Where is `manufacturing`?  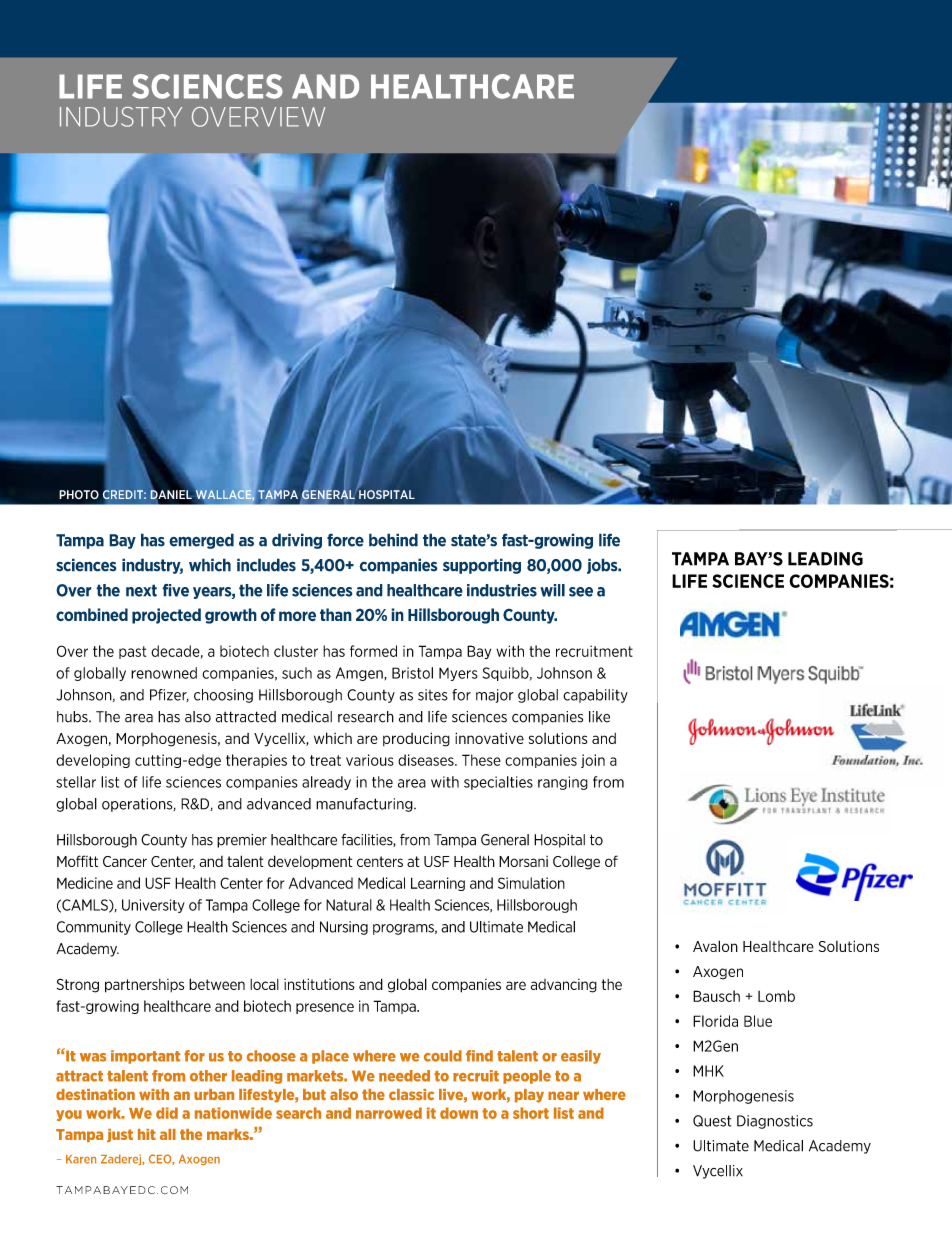 manufacturing is located at coordinates (365, 805).
